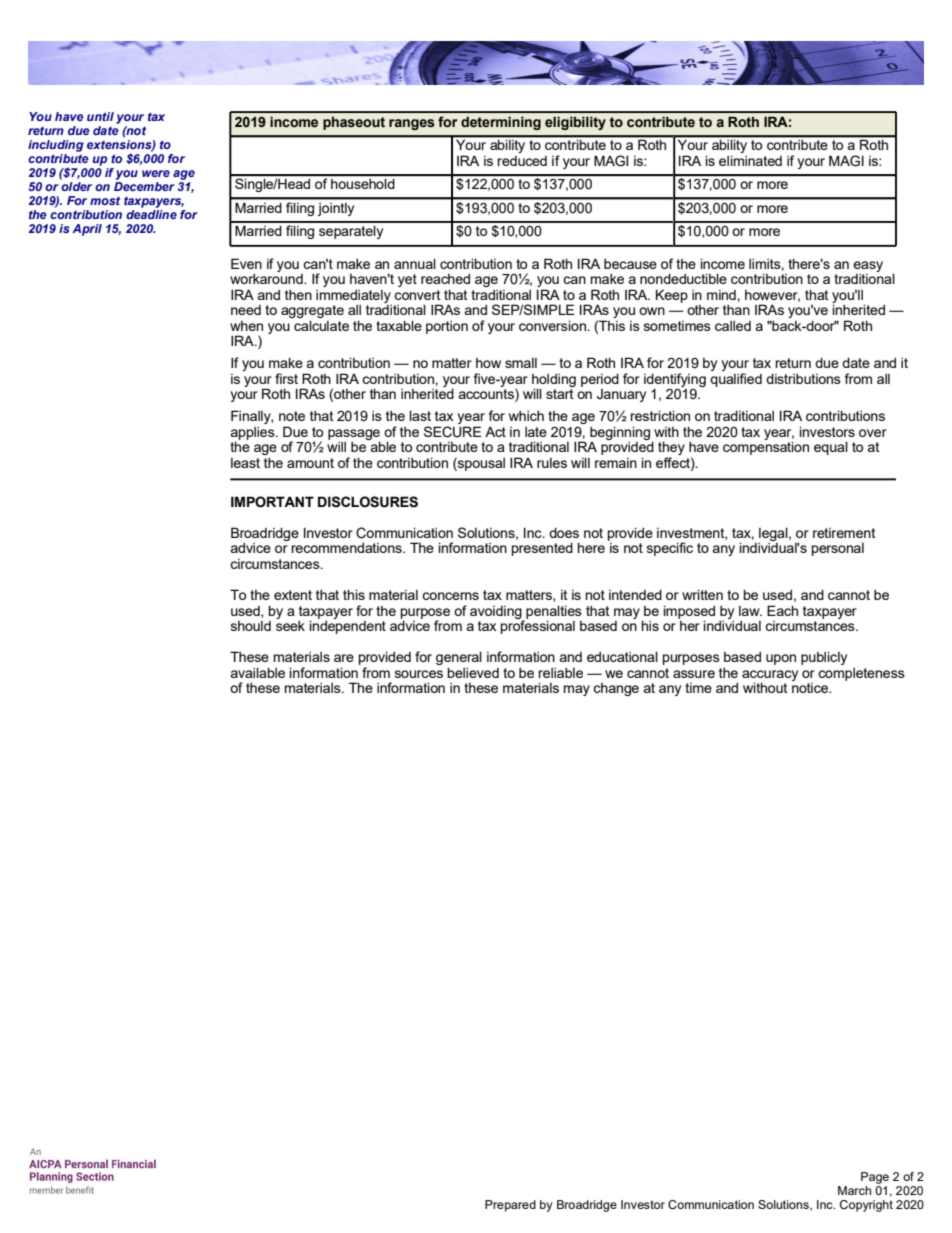 The height and width of the screenshot is (1233, 952). Describe the element at coordinates (419, 674) in the screenshot. I see `sources` at that location.
